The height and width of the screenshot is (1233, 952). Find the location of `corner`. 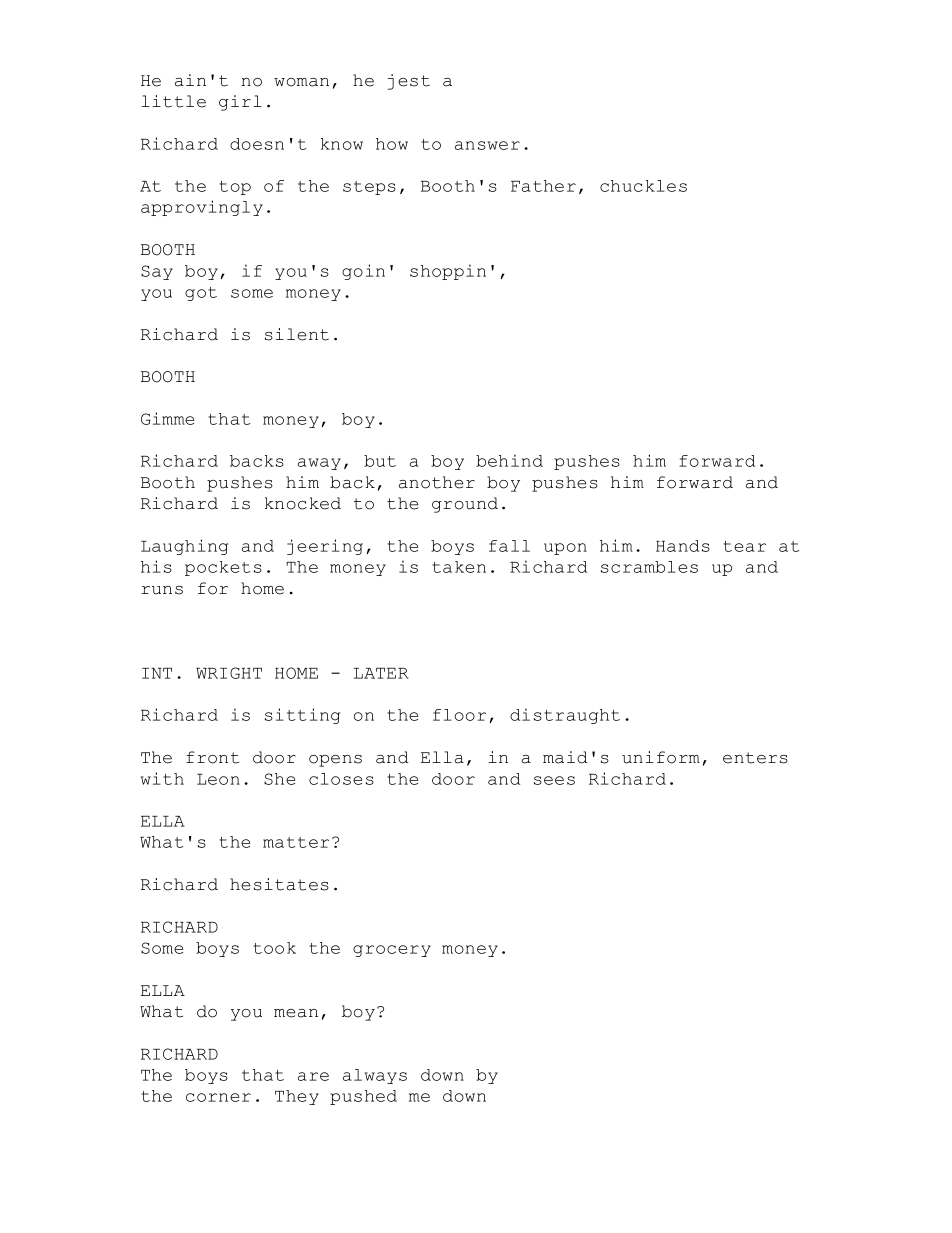

corner is located at coordinates (218, 1097).
